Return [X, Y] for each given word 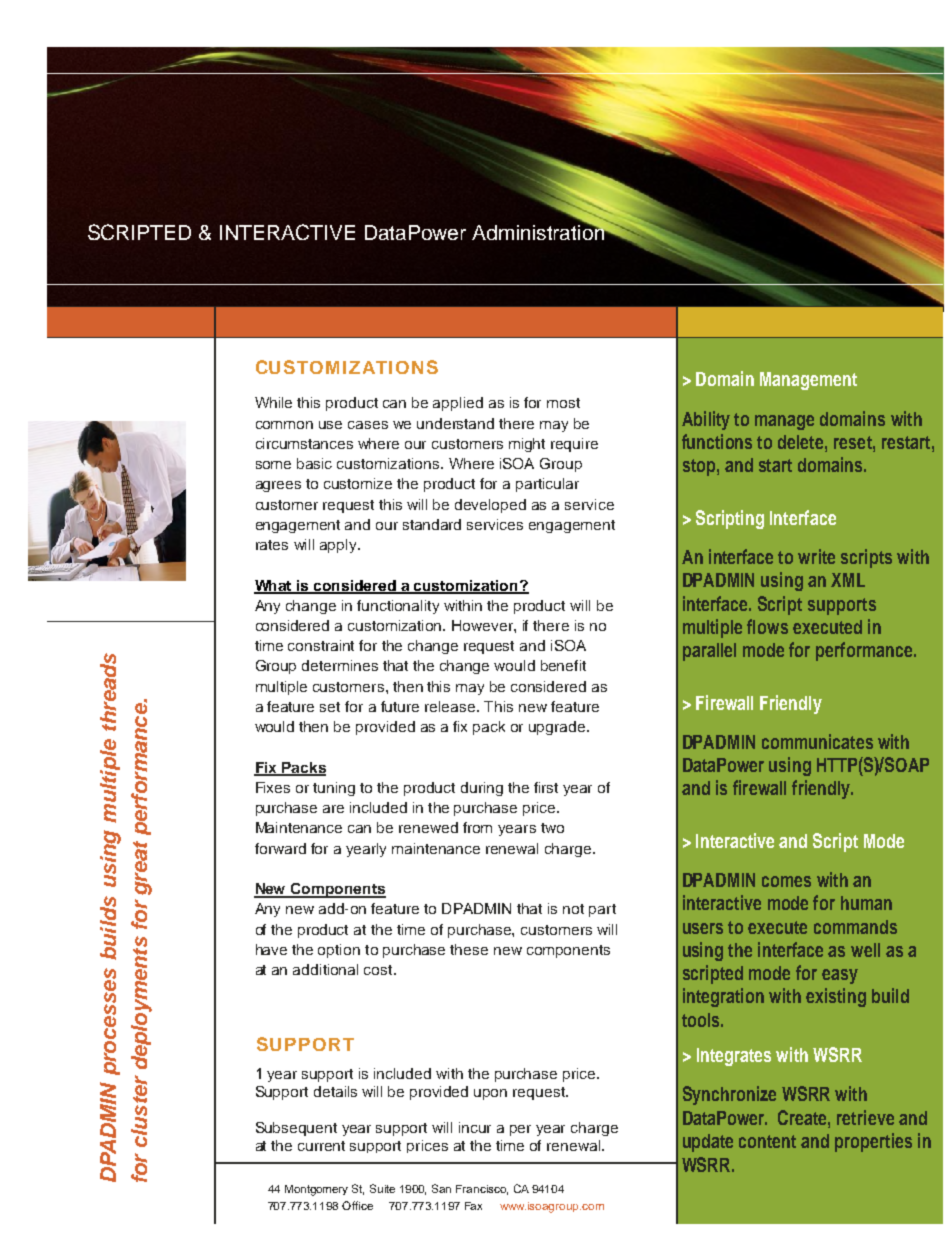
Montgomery [316, 1190]
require [574, 445]
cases [368, 425]
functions [717, 441]
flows [767, 626]
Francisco [482, 1190]
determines [340, 665]
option [339, 951]
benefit [563, 665]
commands [855, 927]
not [573, 909]
